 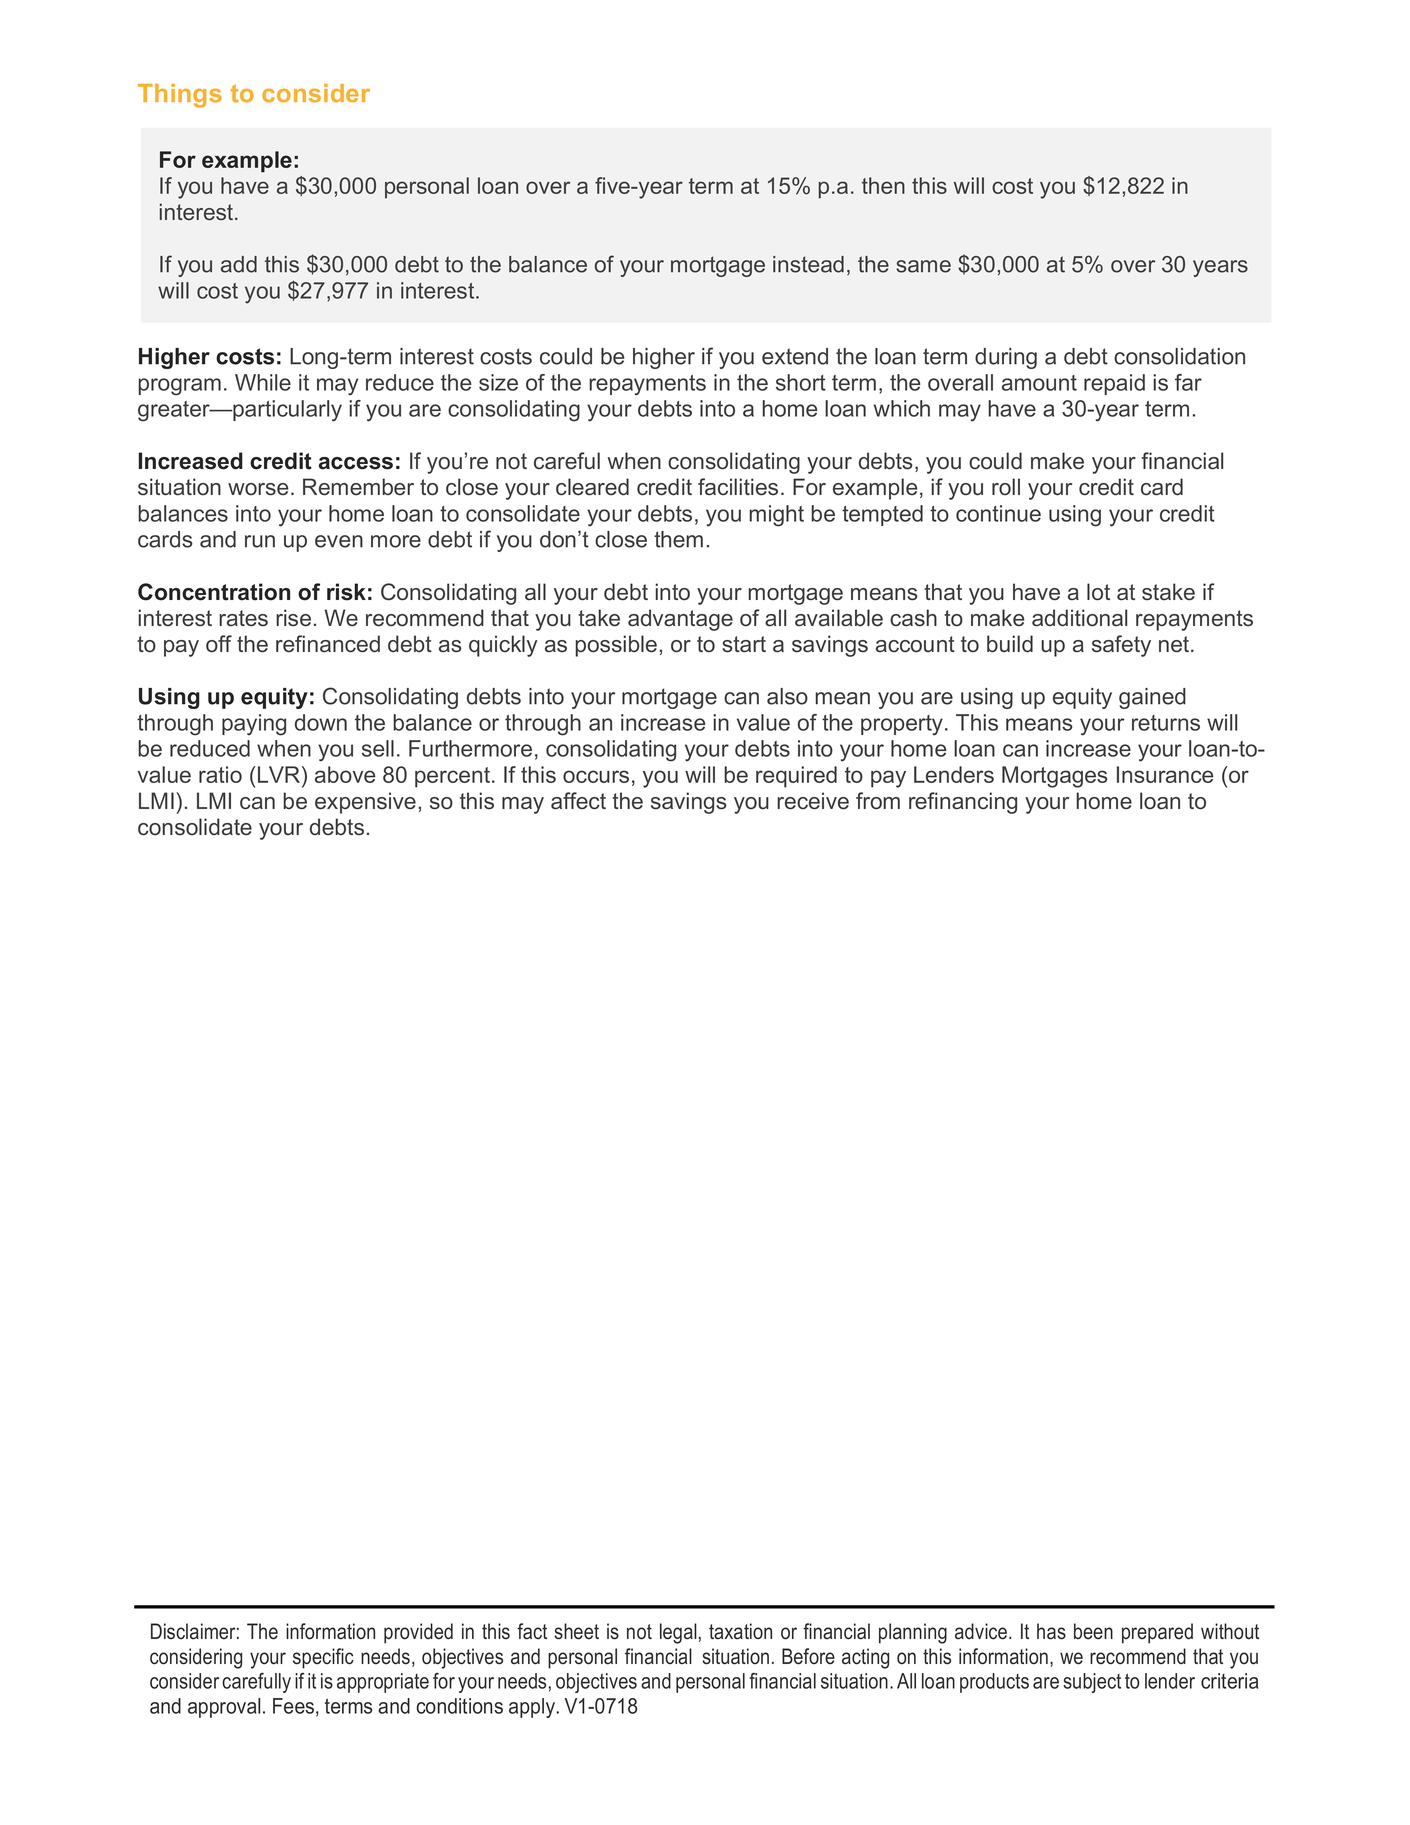 I want to click on them, so click(x=678, y=539).
